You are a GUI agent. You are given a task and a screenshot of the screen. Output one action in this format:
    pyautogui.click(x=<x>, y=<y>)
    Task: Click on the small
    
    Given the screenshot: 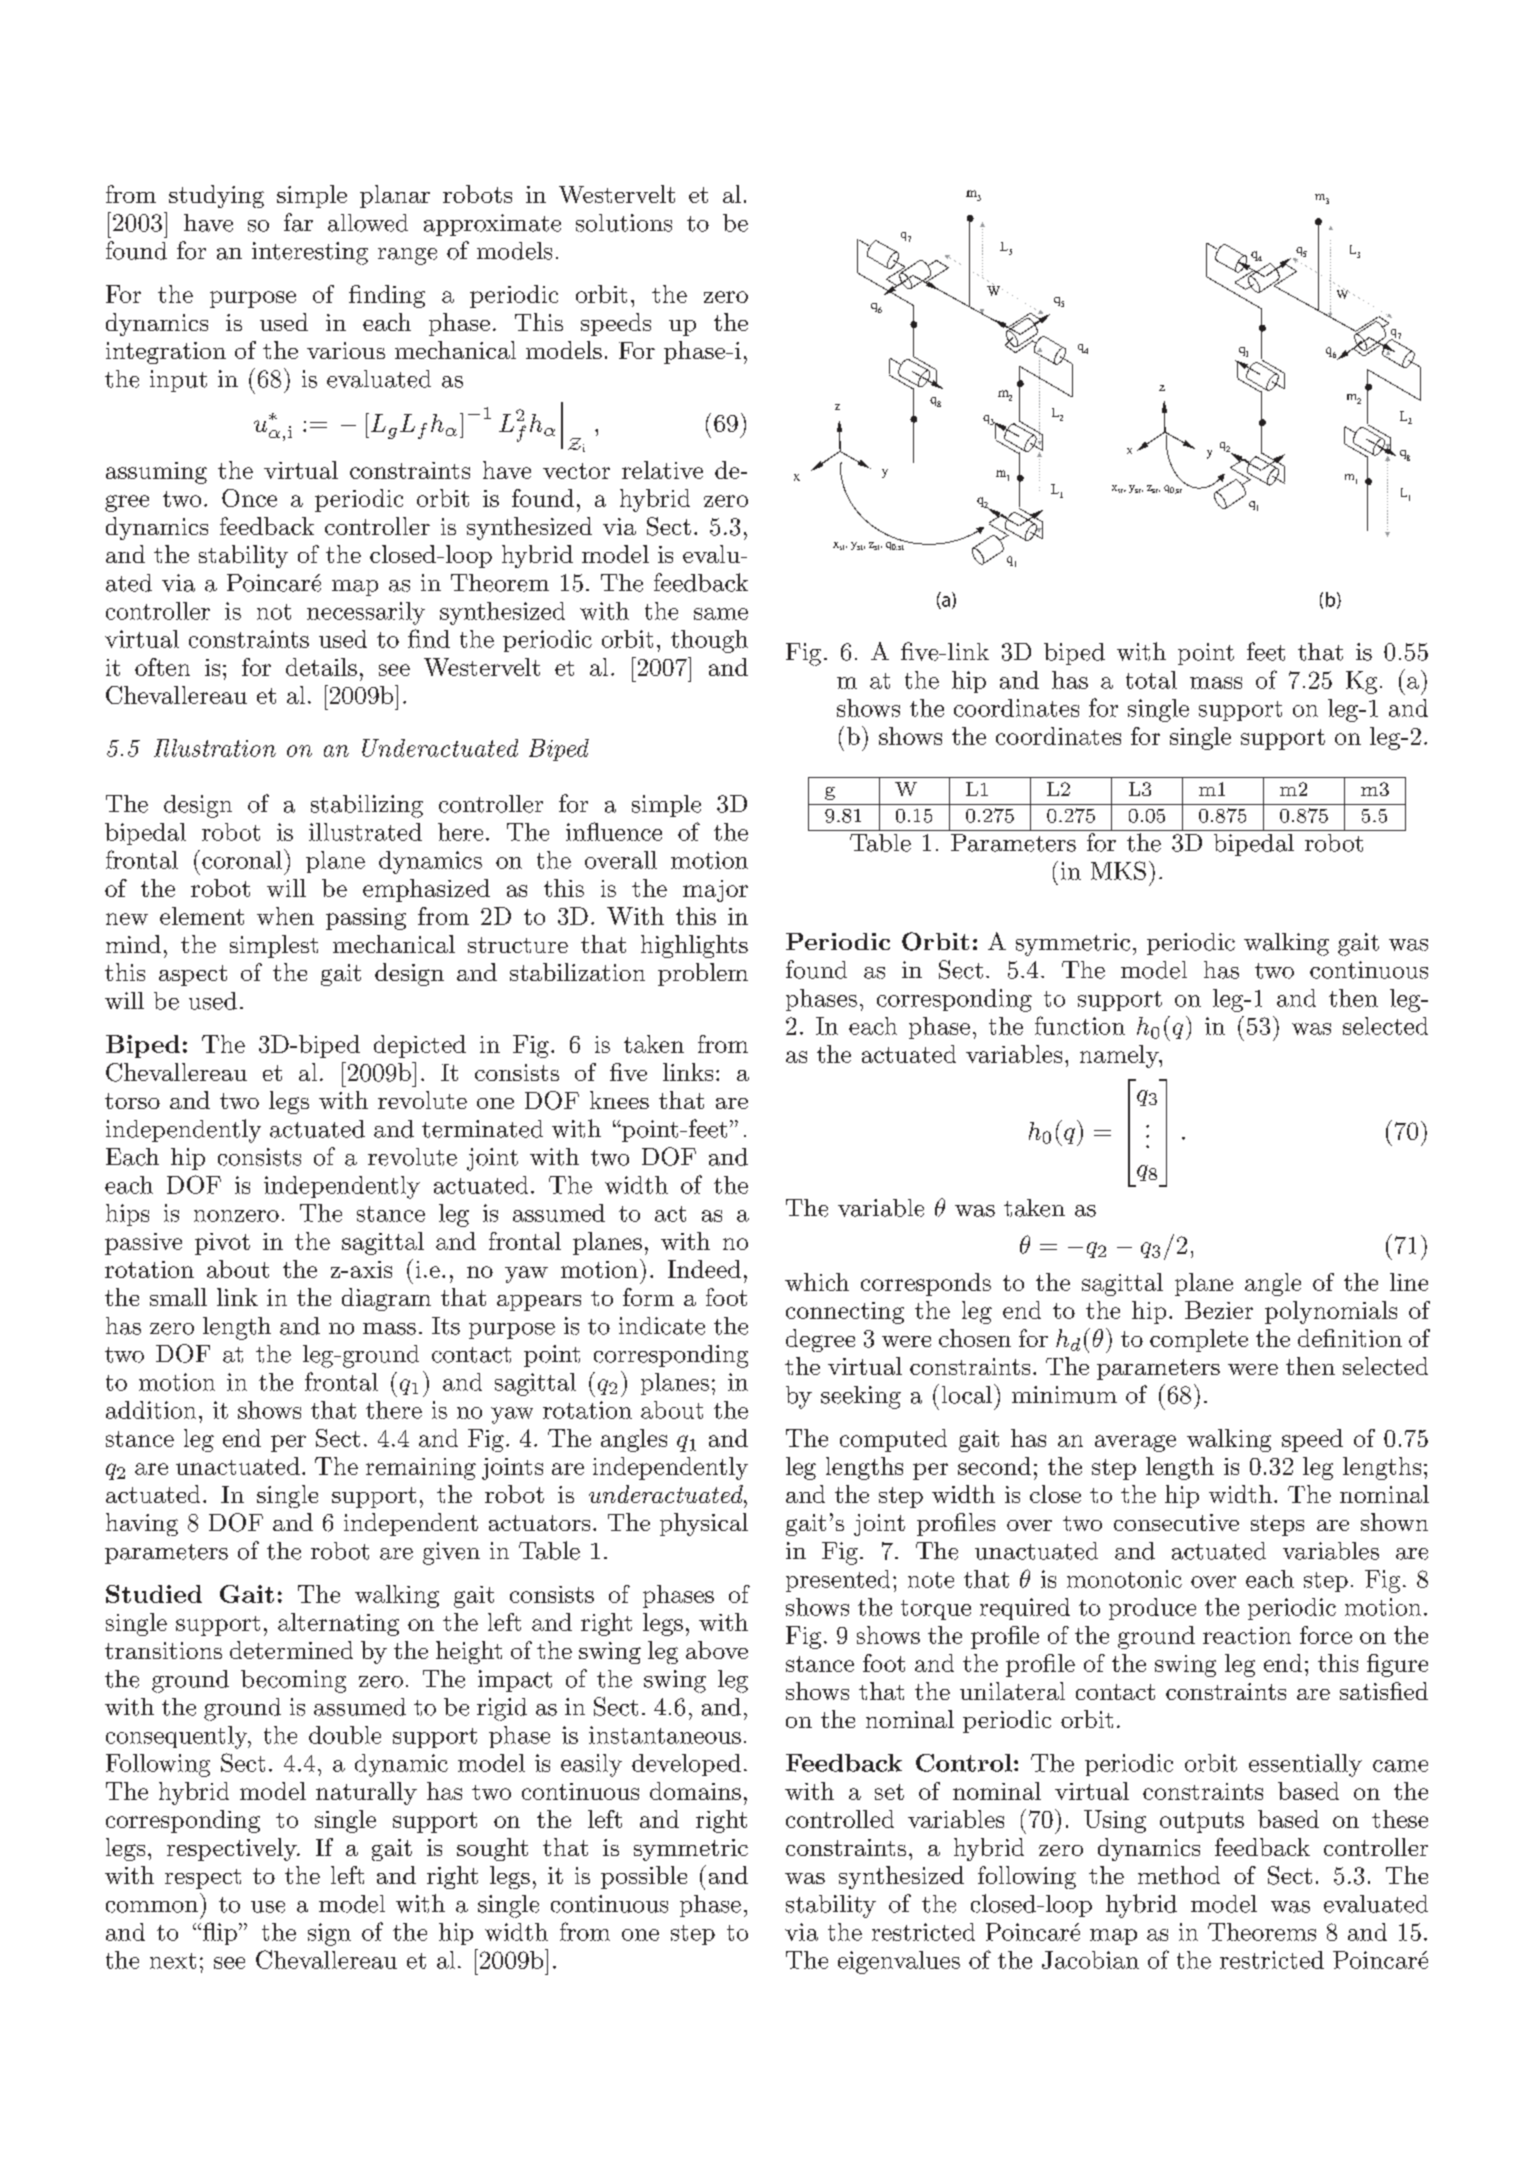 What is the action you would take?
    pyautogui.click(x=178, y=1297)
